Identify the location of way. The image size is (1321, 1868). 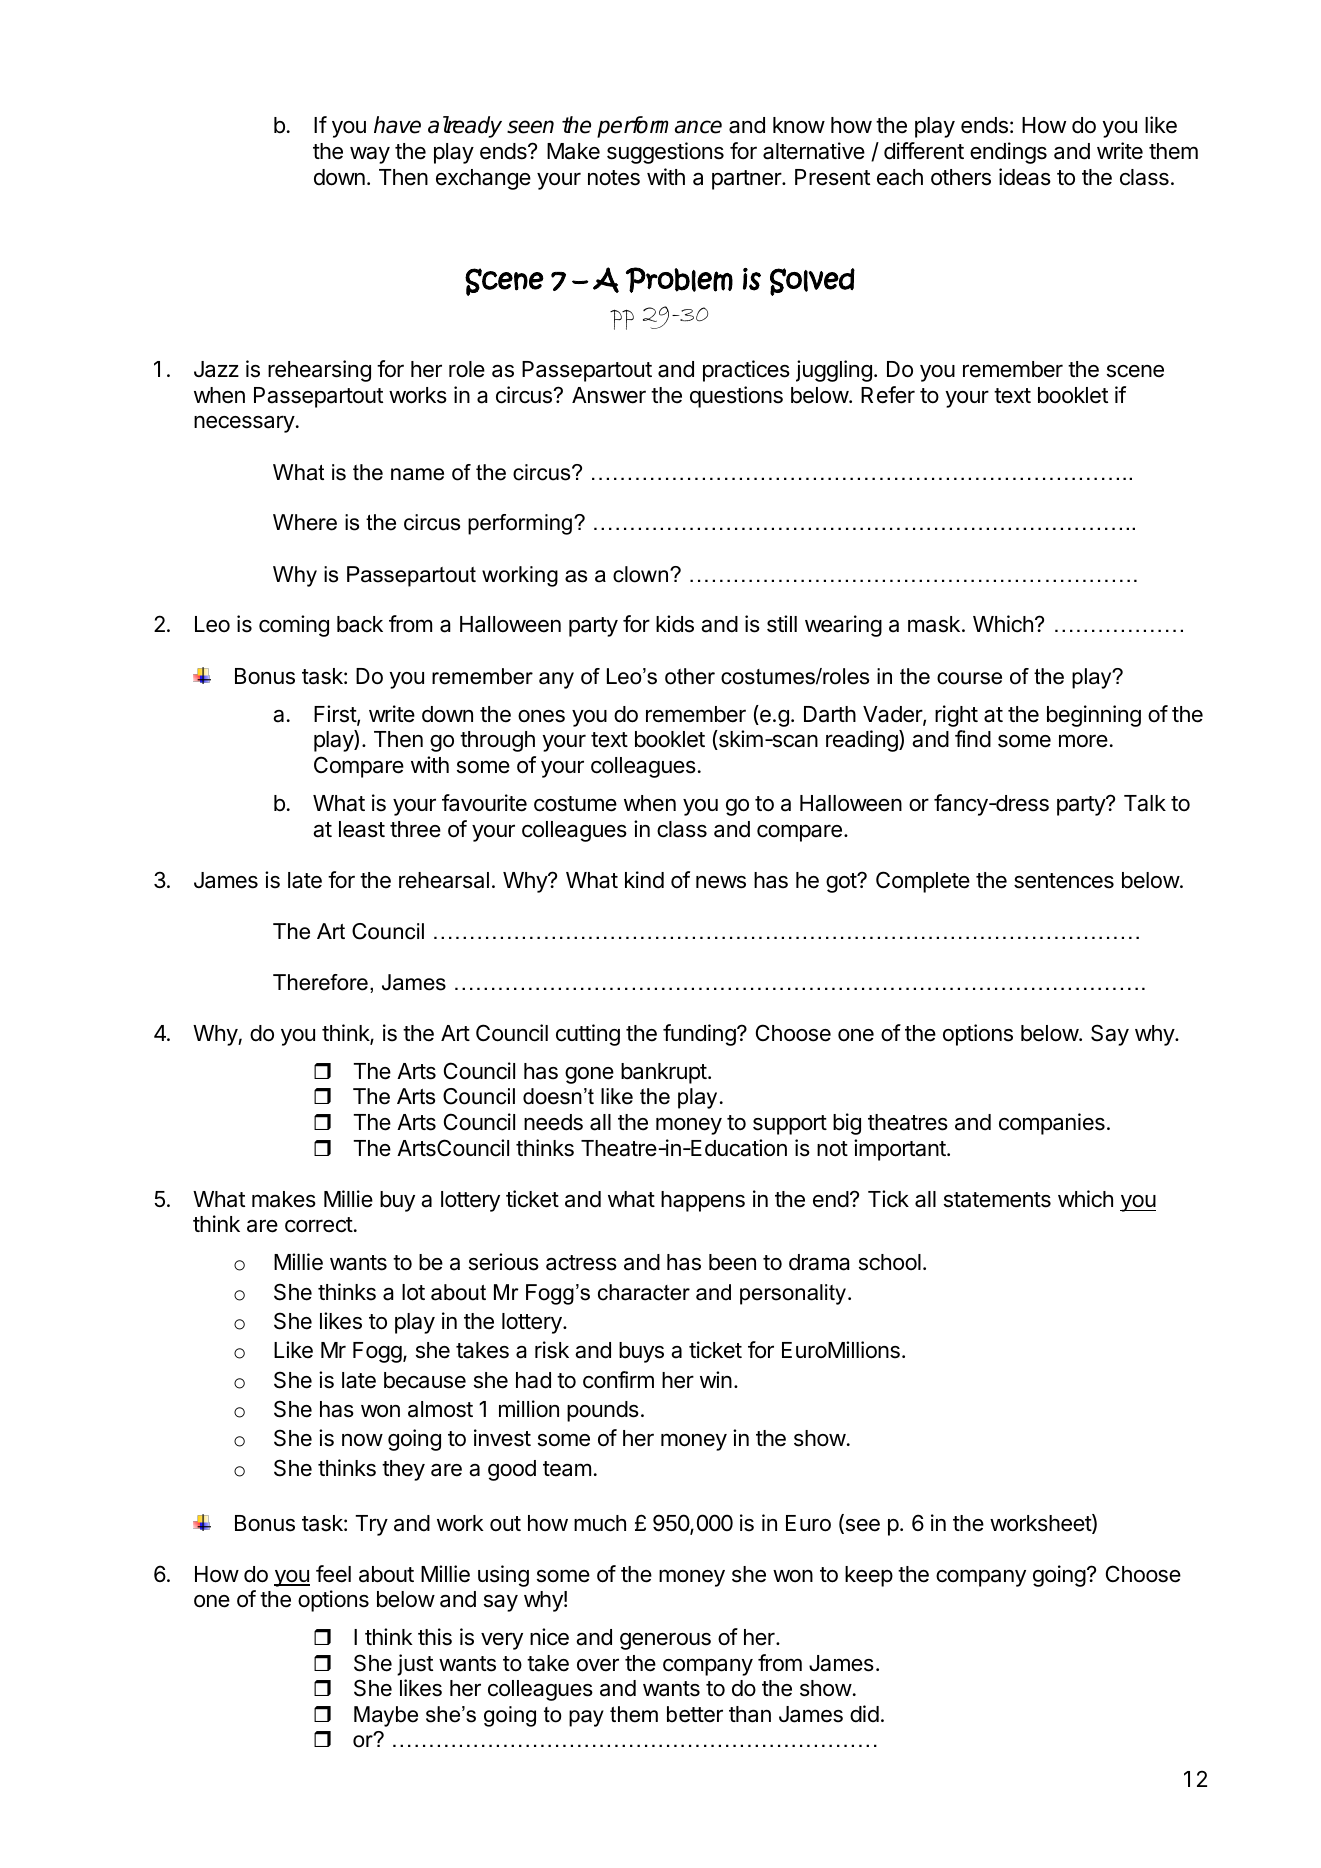
(370, 155).
